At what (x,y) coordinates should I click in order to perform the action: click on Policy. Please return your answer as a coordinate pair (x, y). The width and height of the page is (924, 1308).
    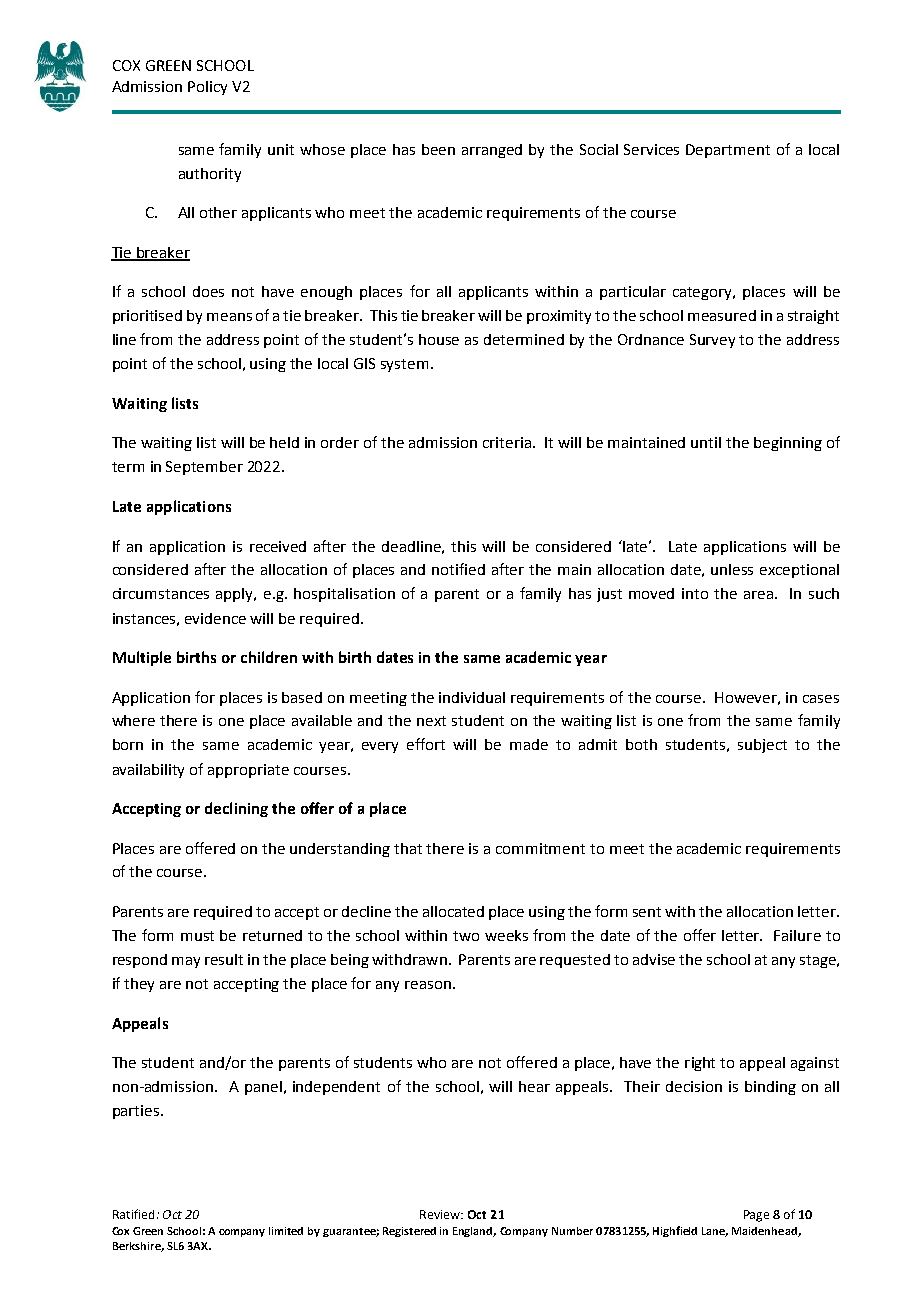
    Looking at the image, I should click on (207, 88).
